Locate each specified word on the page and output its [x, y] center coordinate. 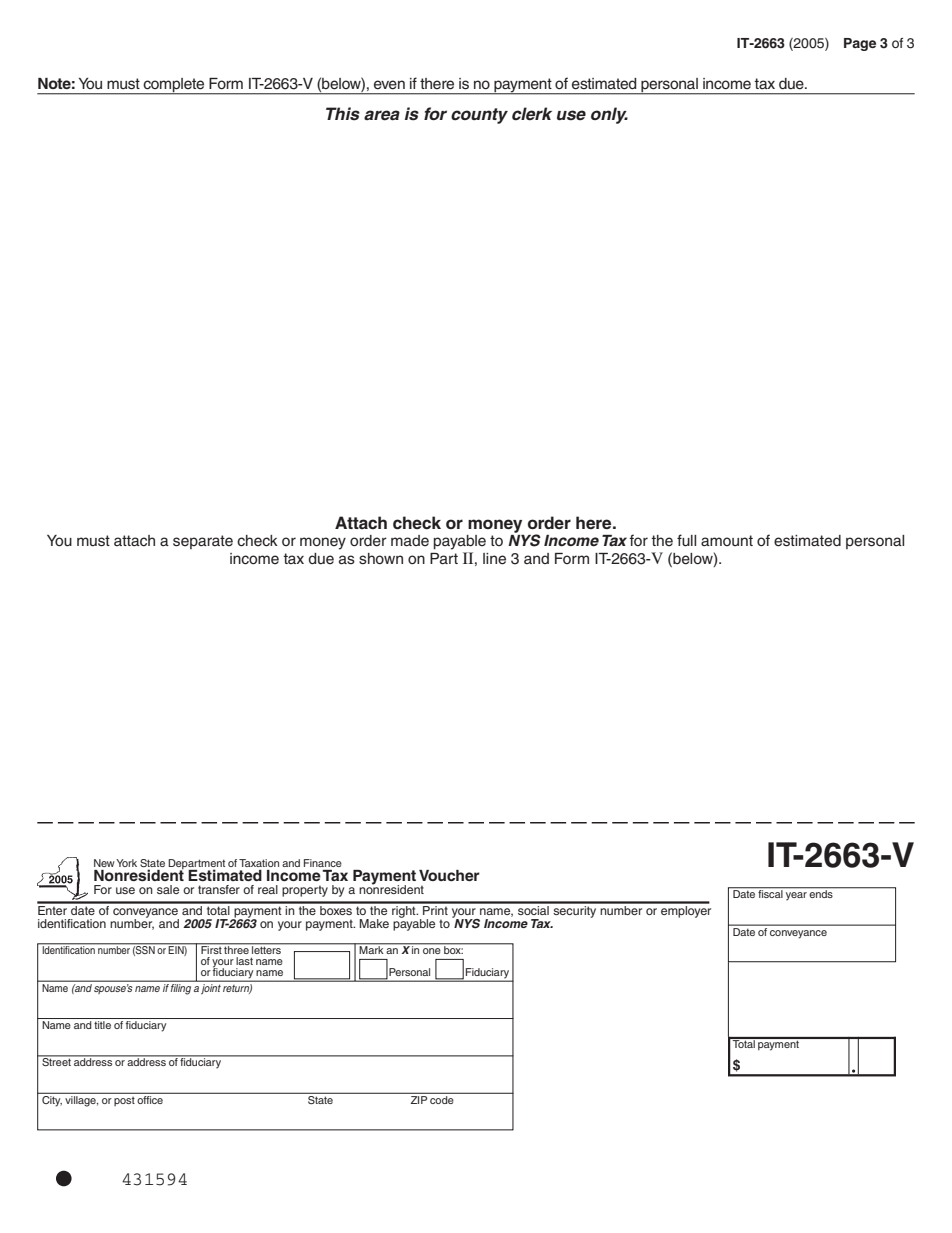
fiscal [770, 893]
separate [203, 542]
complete [174, 86]
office [150, 1098]
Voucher [449, 875]
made [410, 541]
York [126, 863]
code [442, 1098]
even [389, 85]
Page [860, 44]
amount [727, 540]
